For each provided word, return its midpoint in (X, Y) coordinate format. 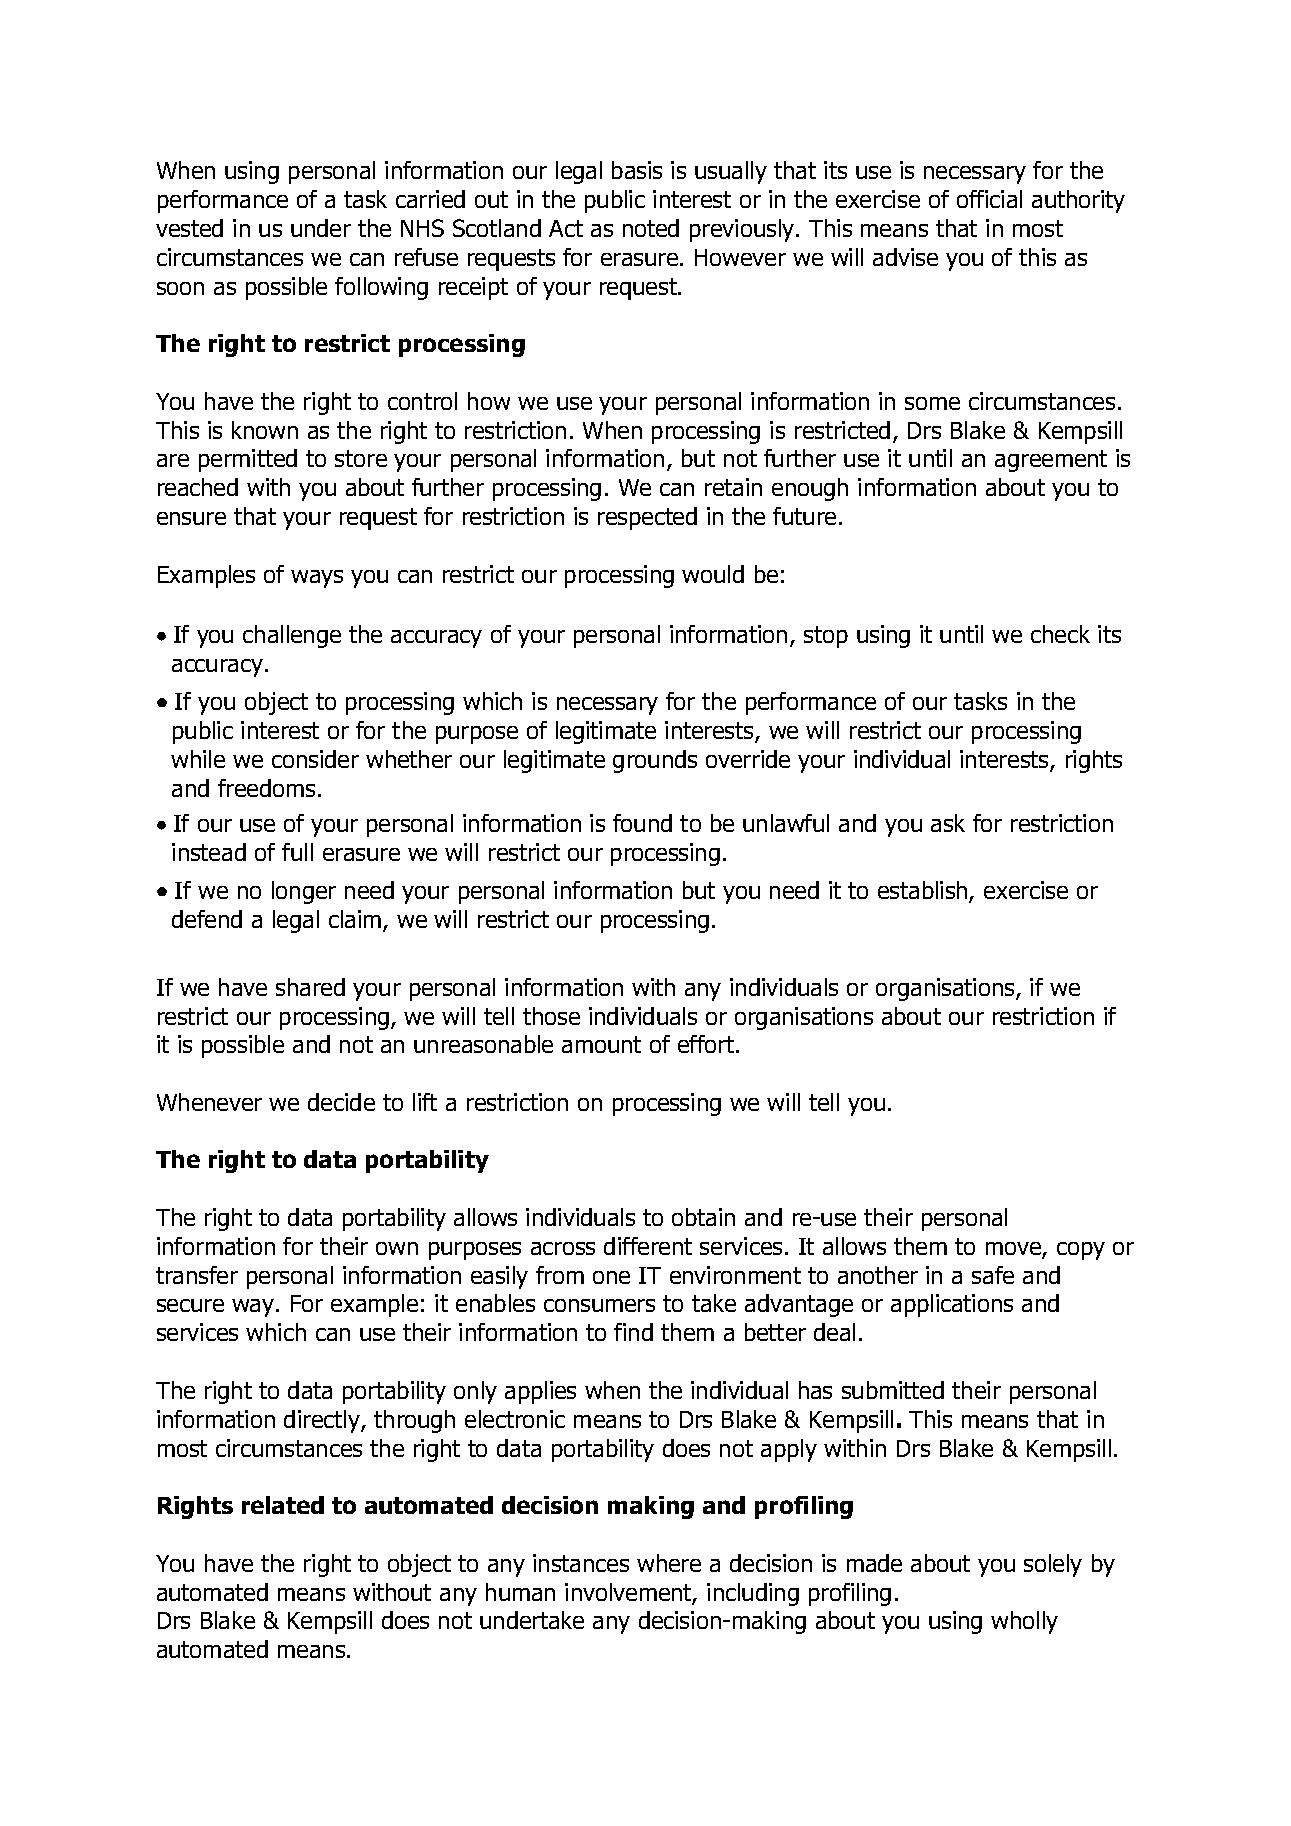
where (669, 1563)
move (1014, 1250)
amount (601, 1044)
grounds (655, 761)
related (283, 1505)
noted (651, 228)
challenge (292, 636)
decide (341, 1102)
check (1060, 634)
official (989, 199)
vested (189, 228)
